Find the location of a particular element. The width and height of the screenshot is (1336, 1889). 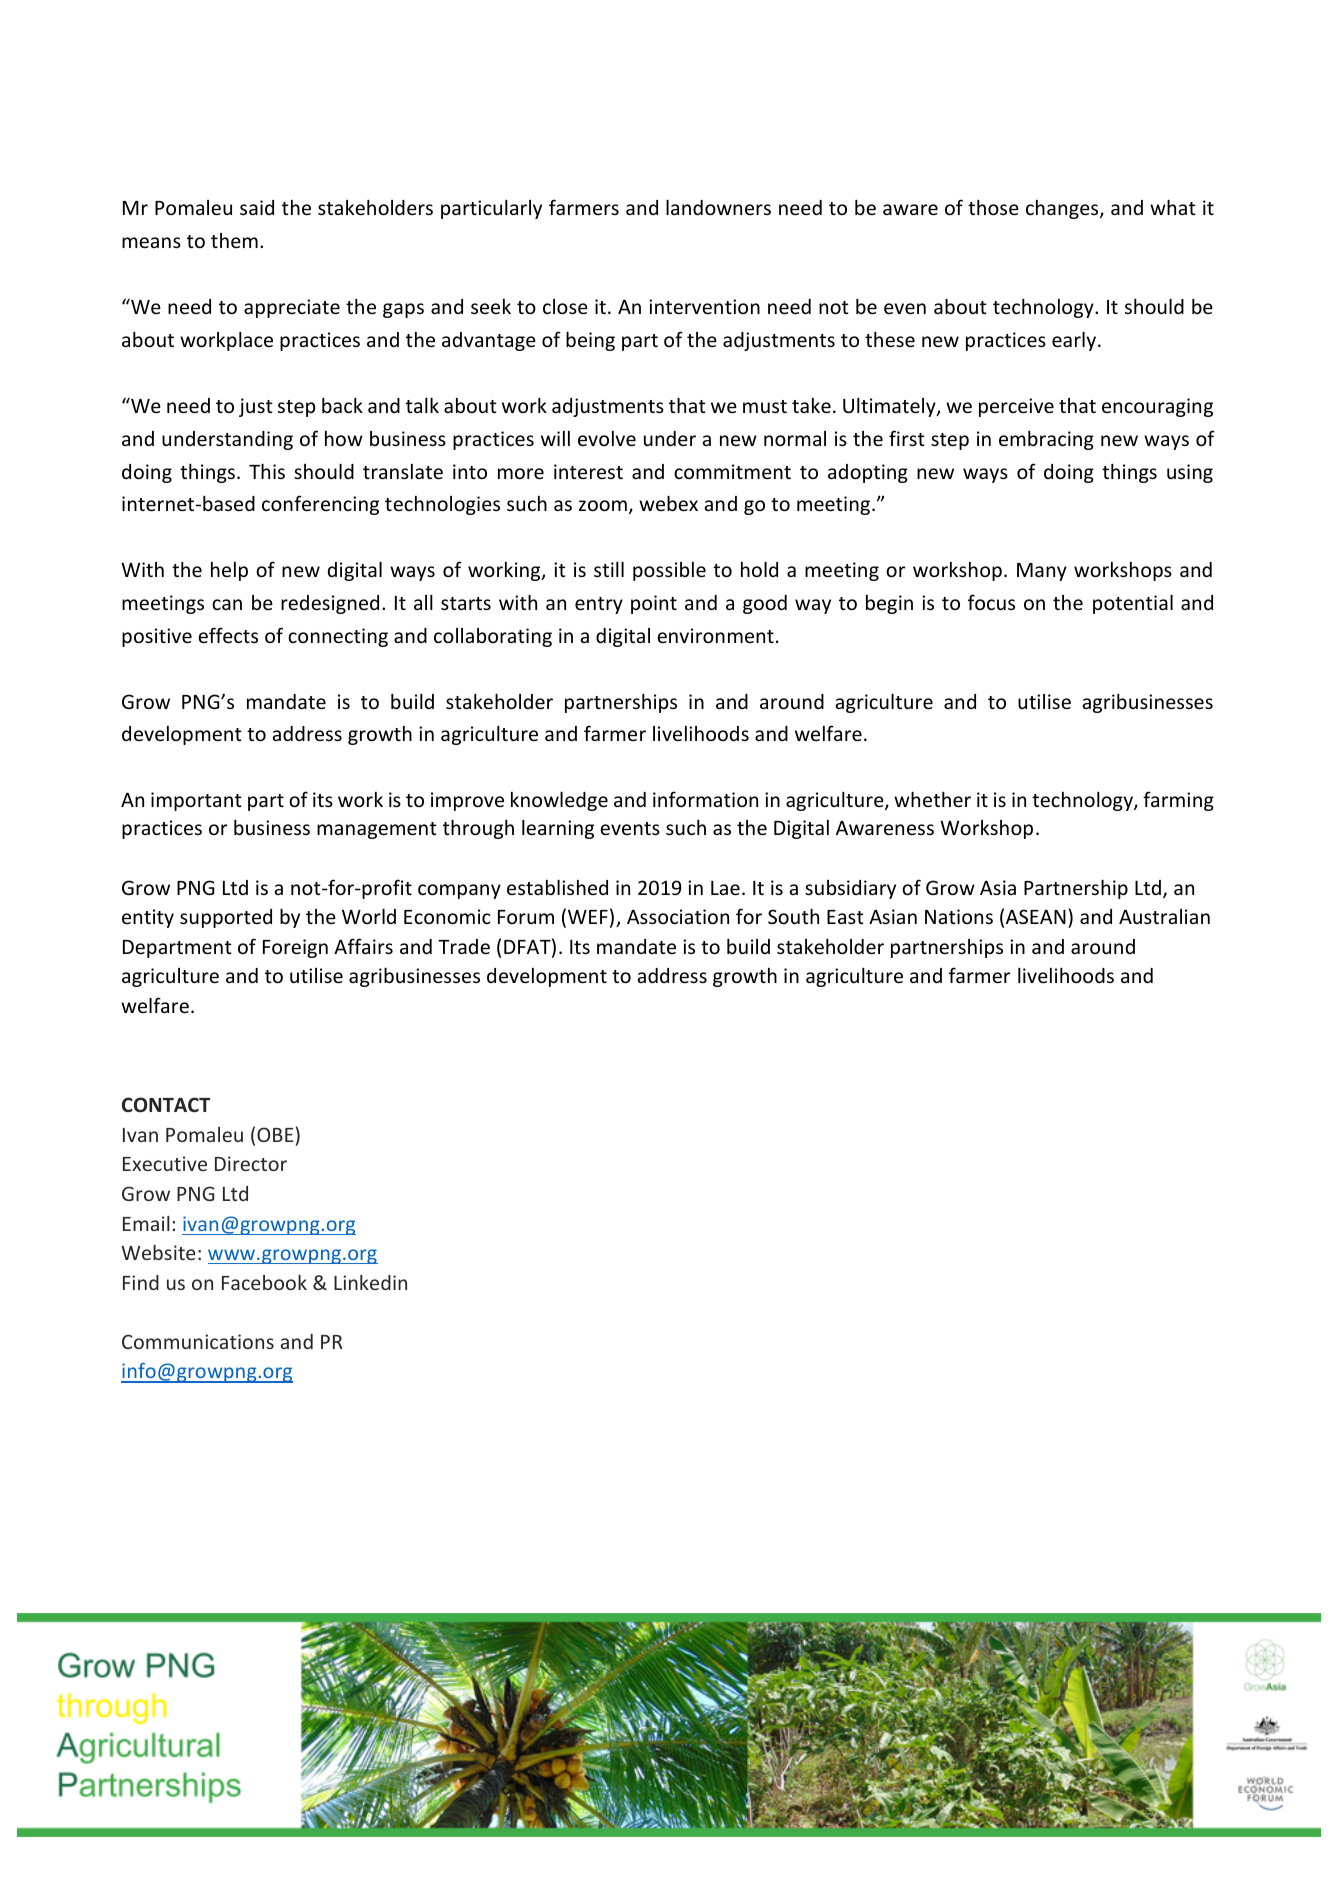

Facebook is located at coordinates (264, 1282).
